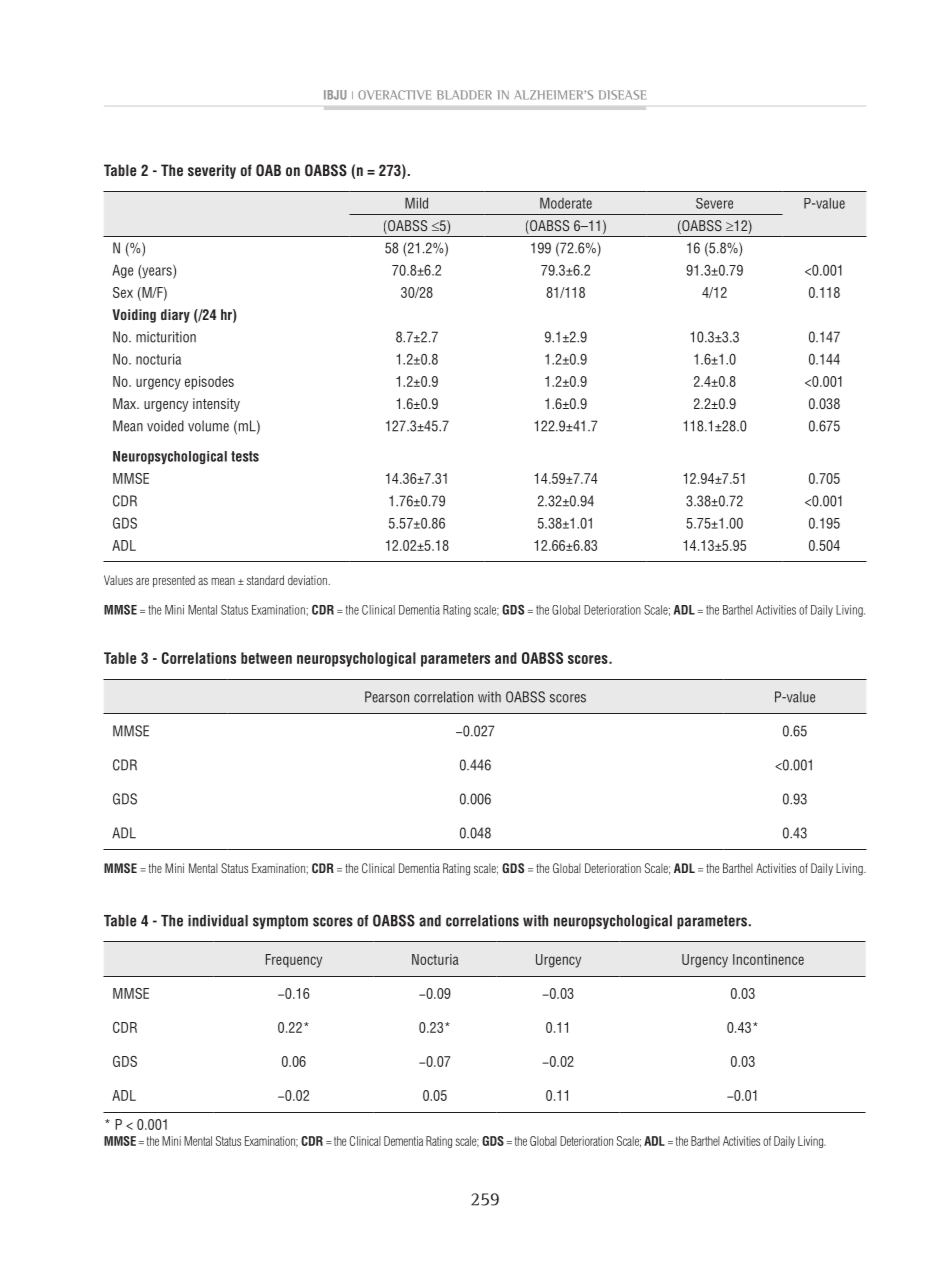 This screenshot has height=1273, width=952. What do you see at coordinates (245, 456) in the screenshot?
I see `tests` at bounding box center [245, 456].
